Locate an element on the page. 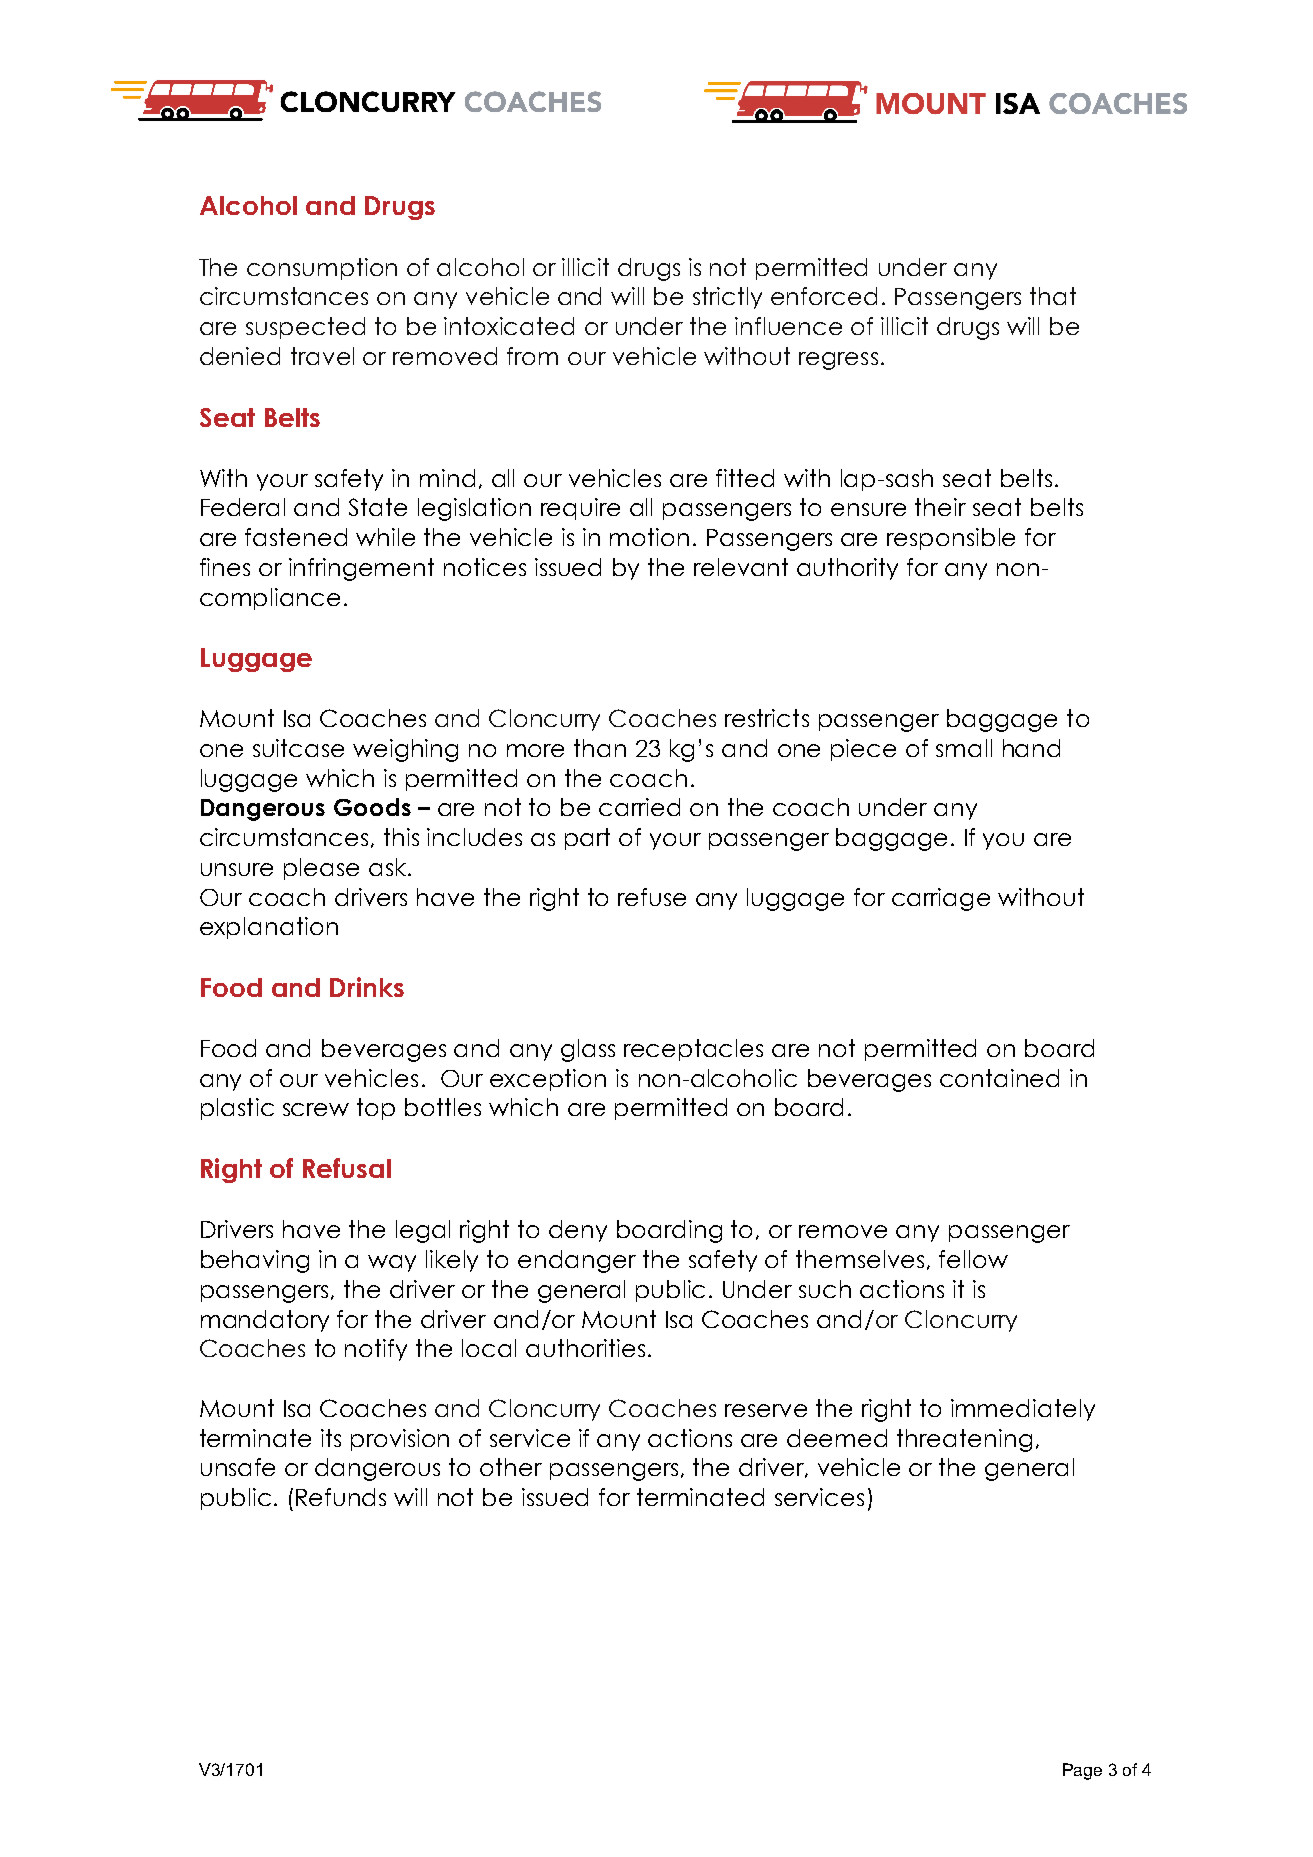 Image resolution: width=1313 pixels, height=1857 pixels. endanger is located at coordinates (577, 1261).
